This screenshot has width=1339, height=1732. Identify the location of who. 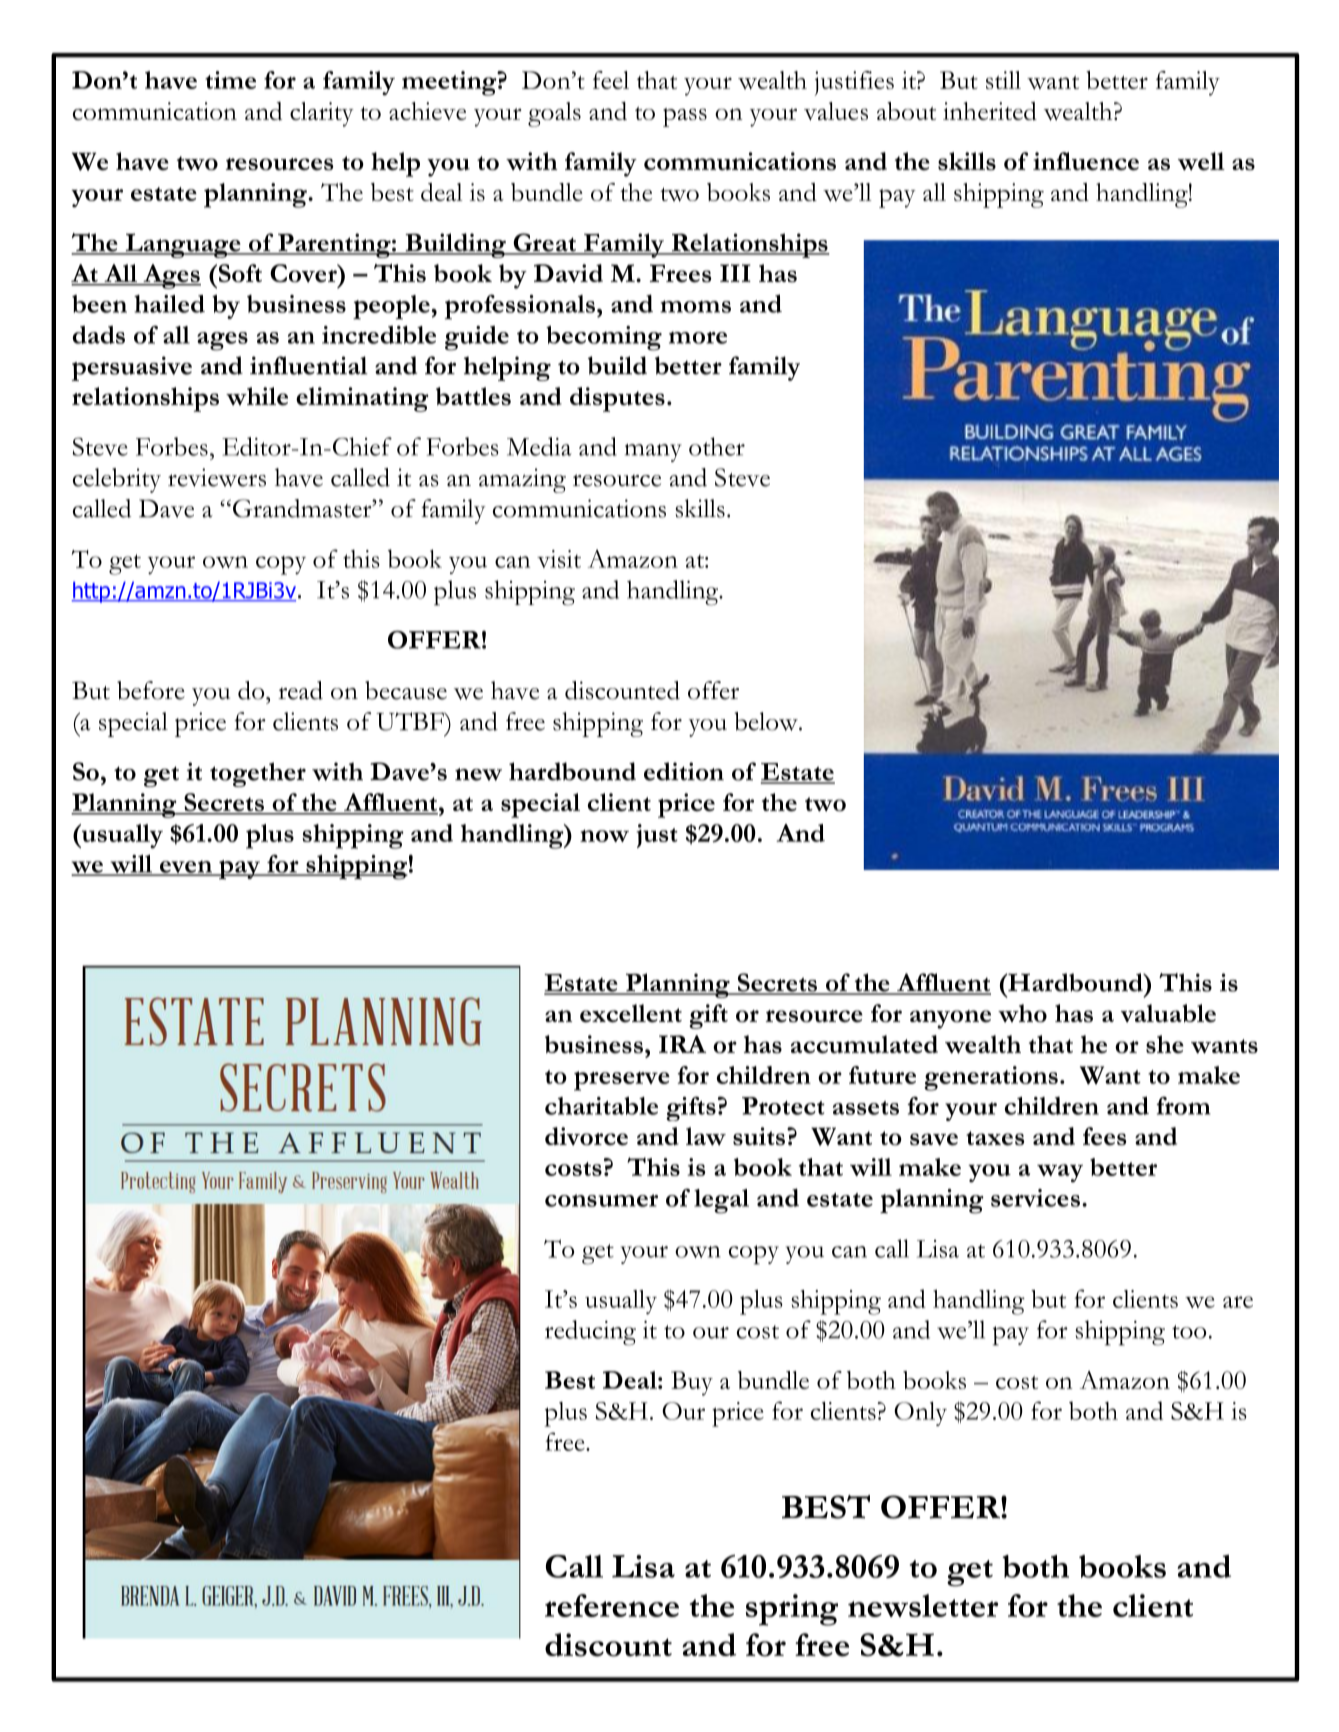
(1022, 1013).
